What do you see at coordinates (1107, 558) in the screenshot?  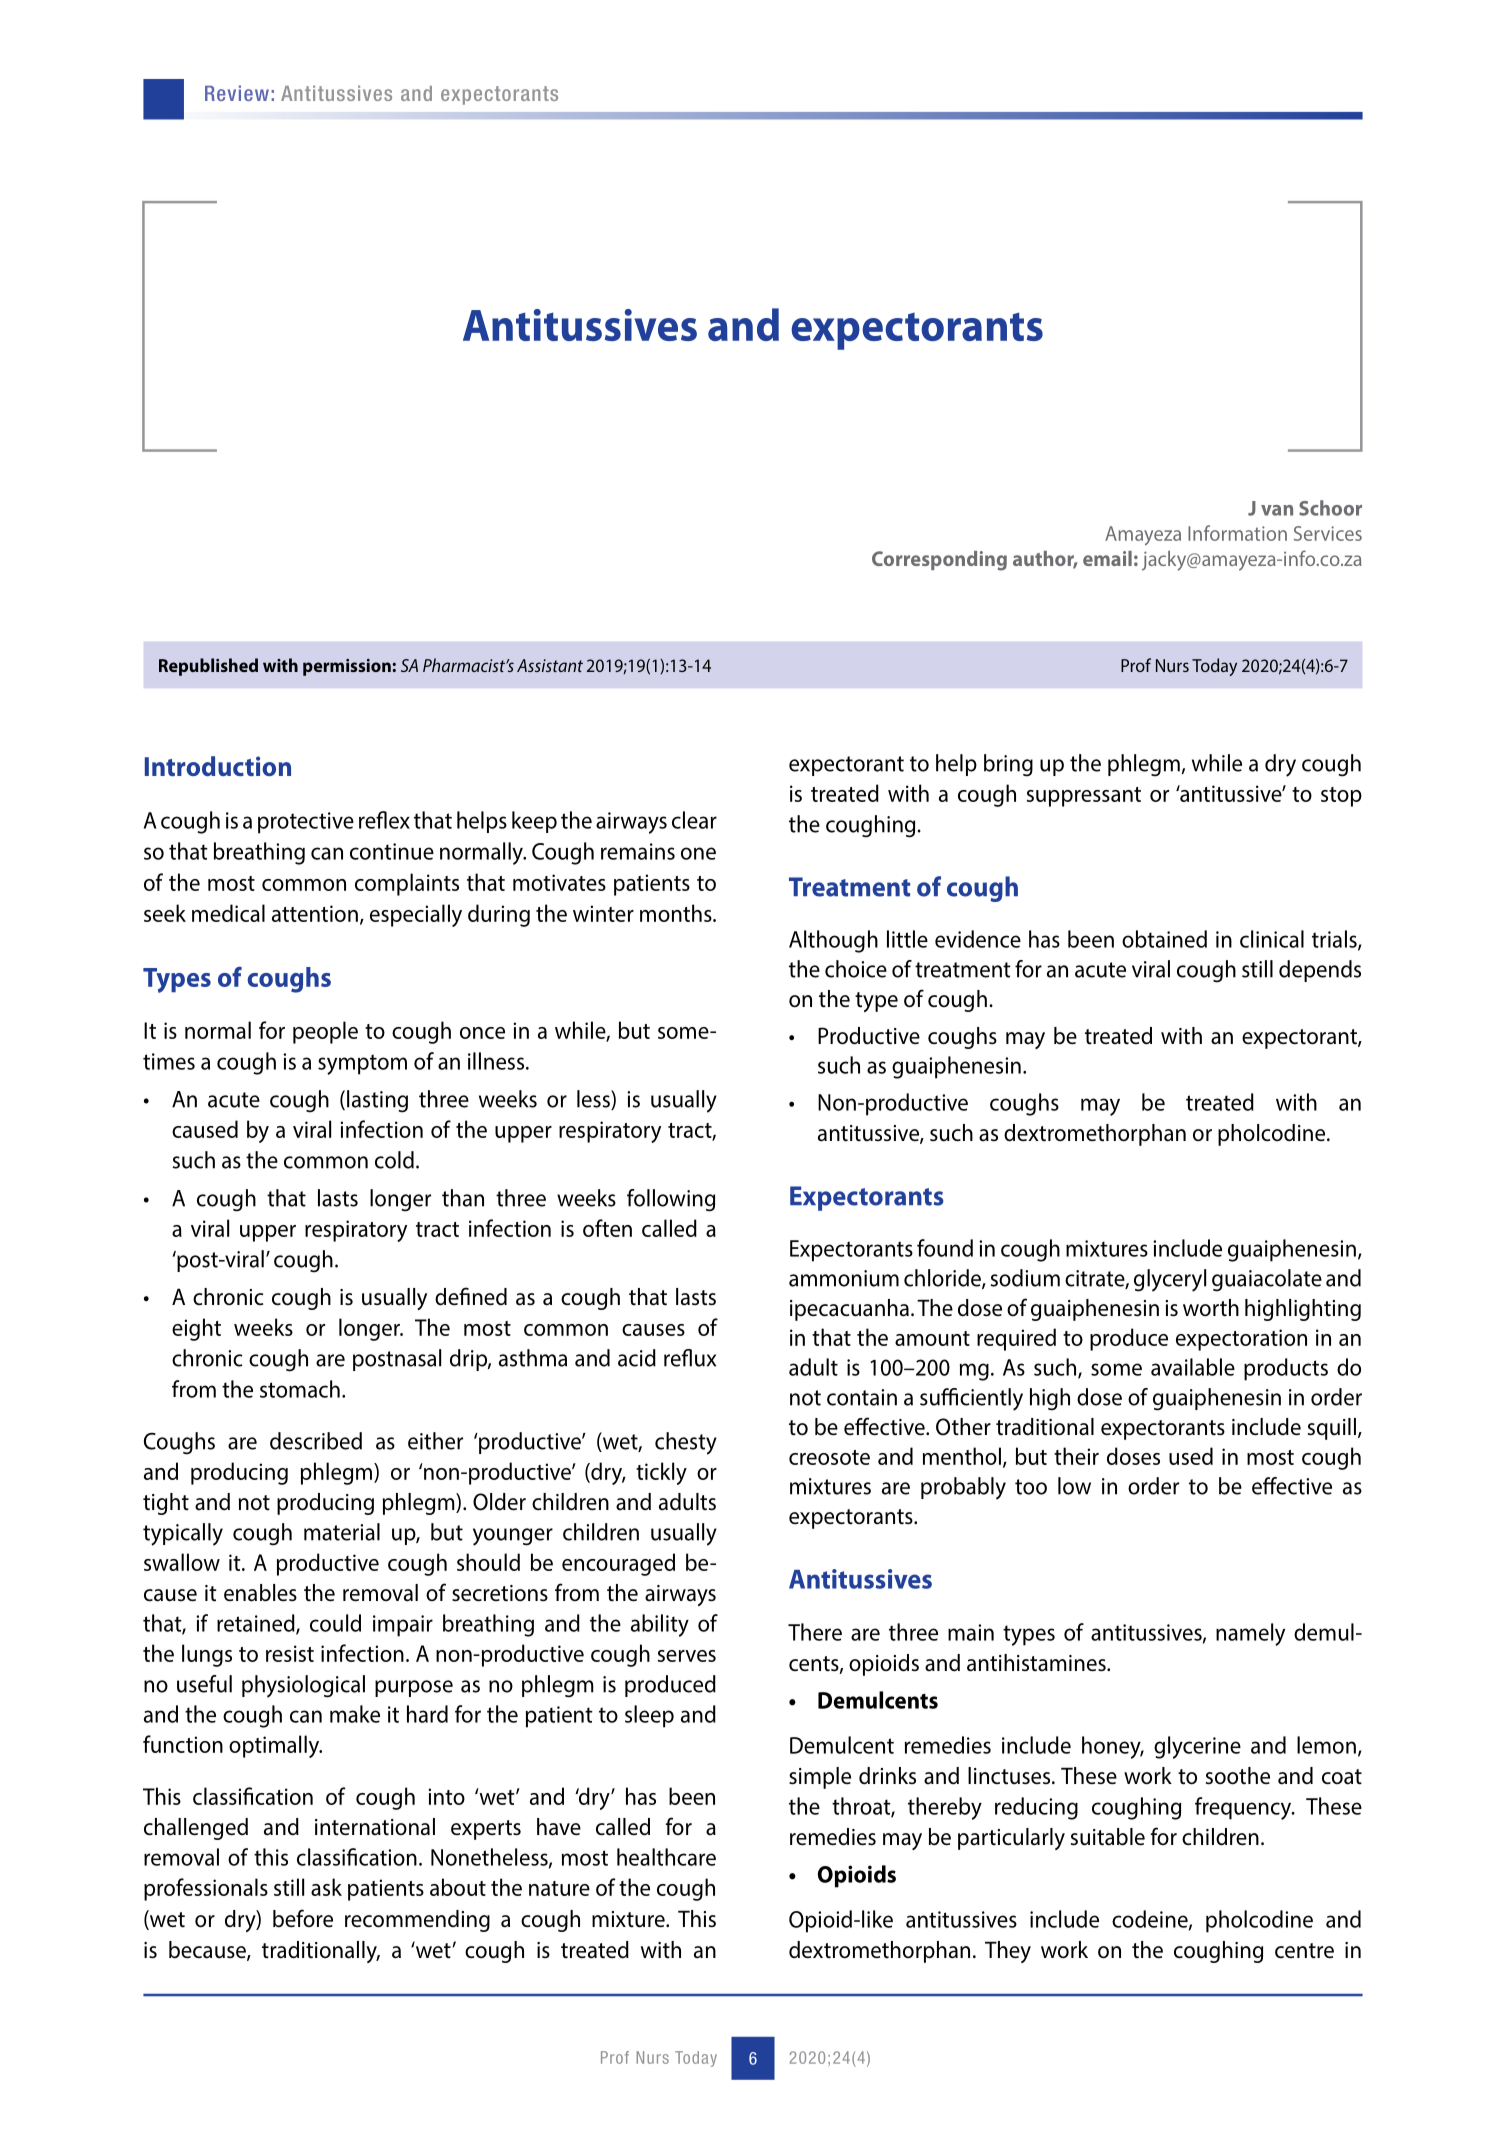 I see `email` at bounding box center [1107, 558].
